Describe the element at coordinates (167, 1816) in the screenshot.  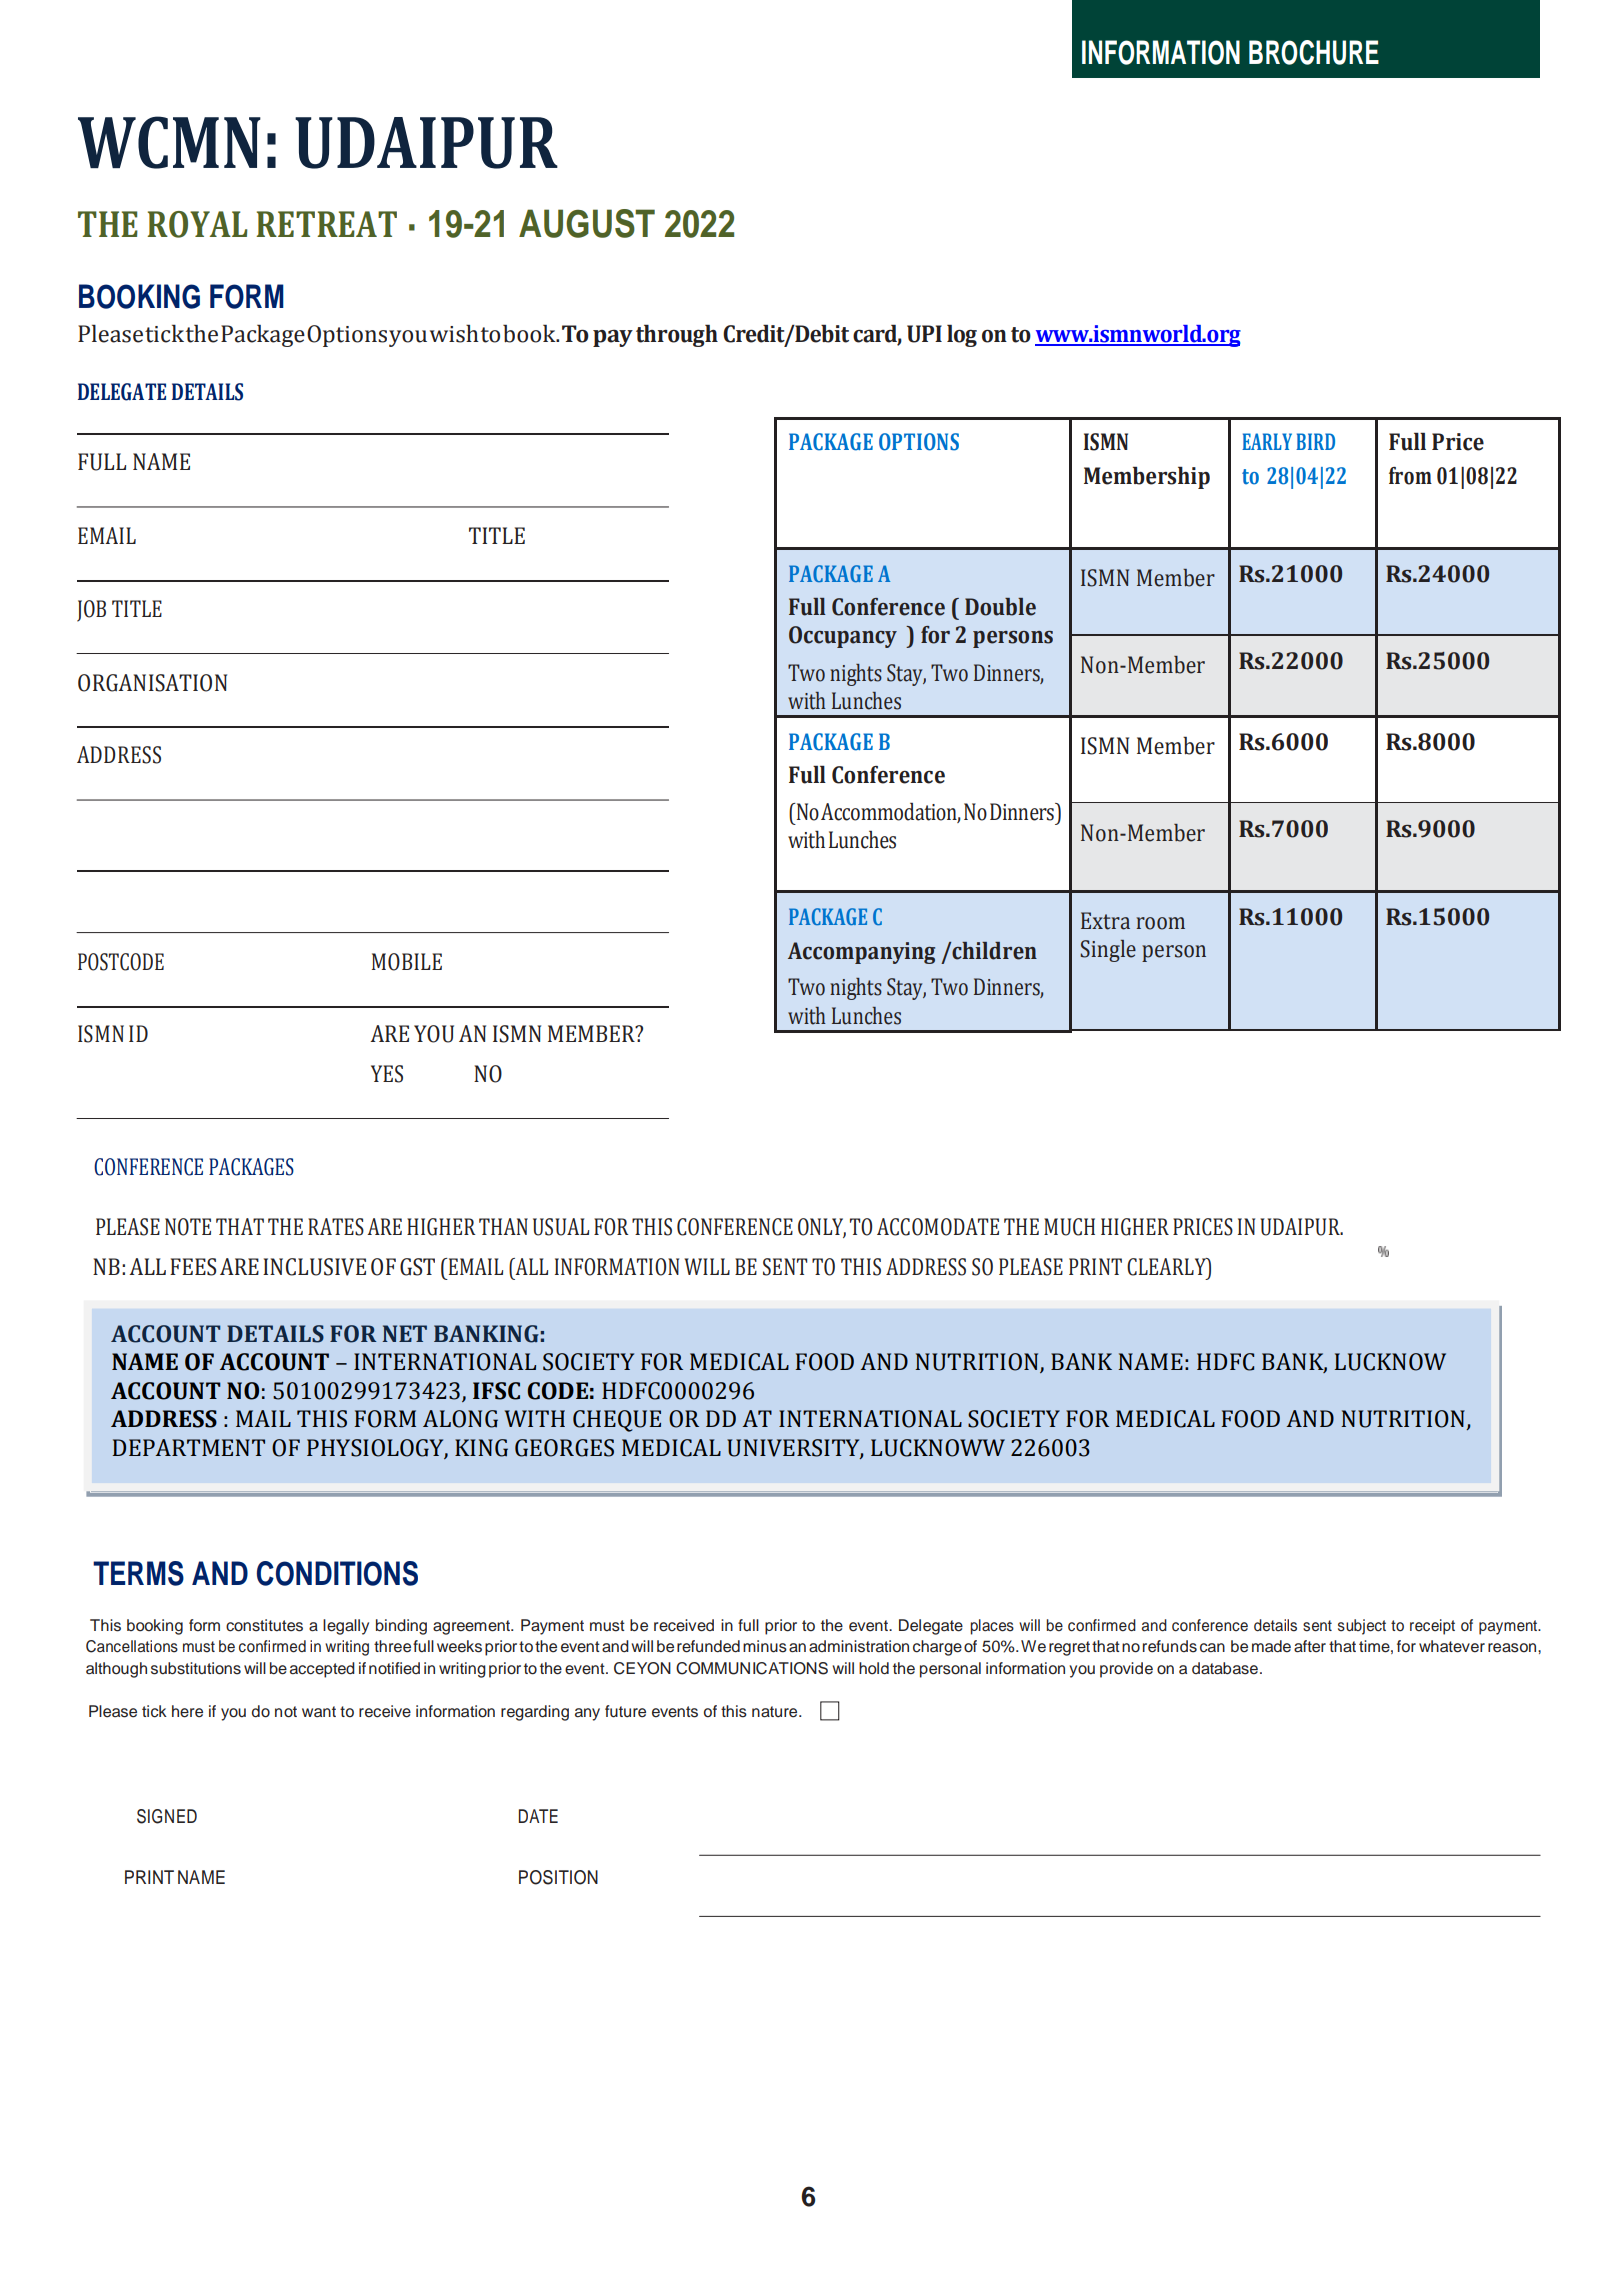
I see `SIGNED` at that location.
